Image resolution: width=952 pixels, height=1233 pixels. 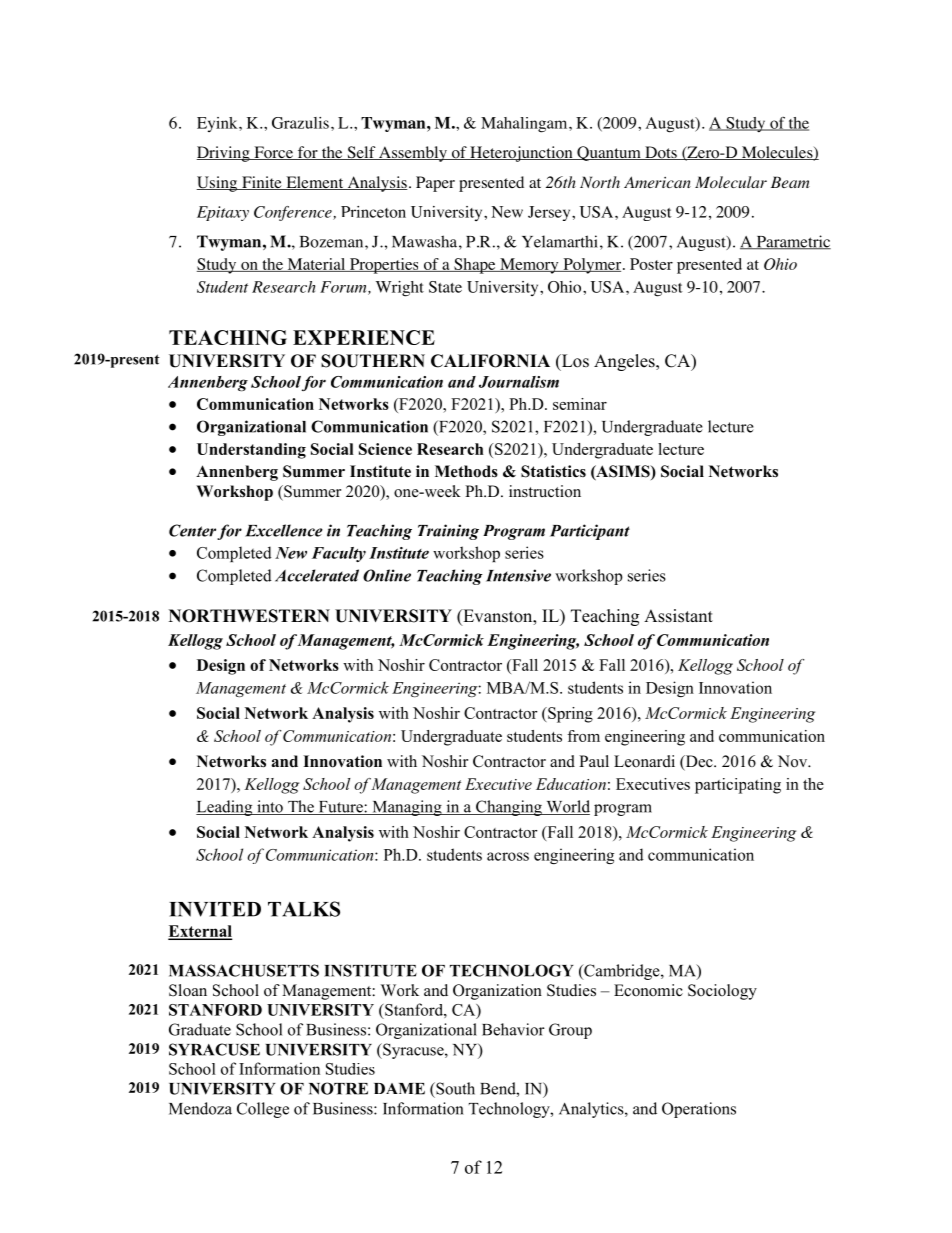 I want to click on Finite, so click(x=262, y=183).
